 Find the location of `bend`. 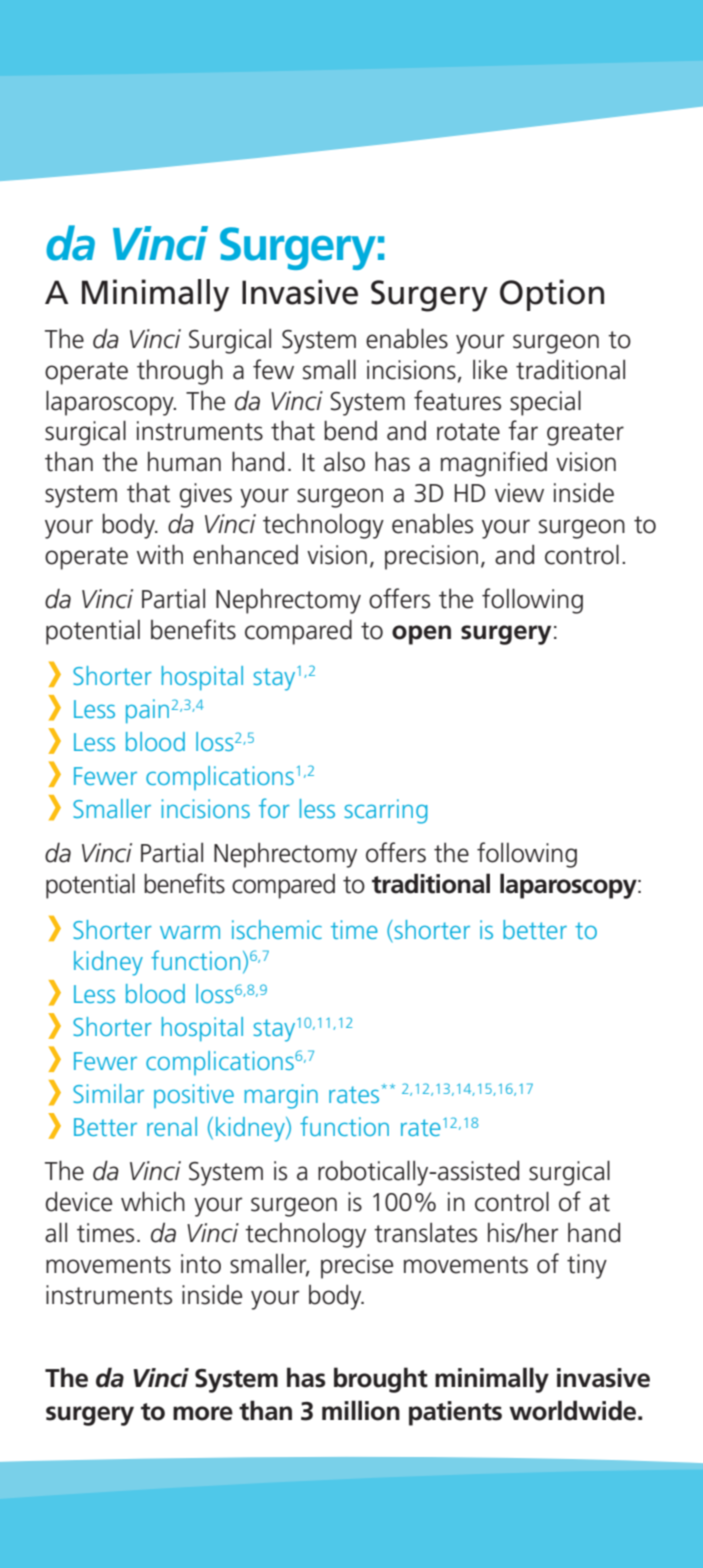

bend is located at coordinates (350, 430).
